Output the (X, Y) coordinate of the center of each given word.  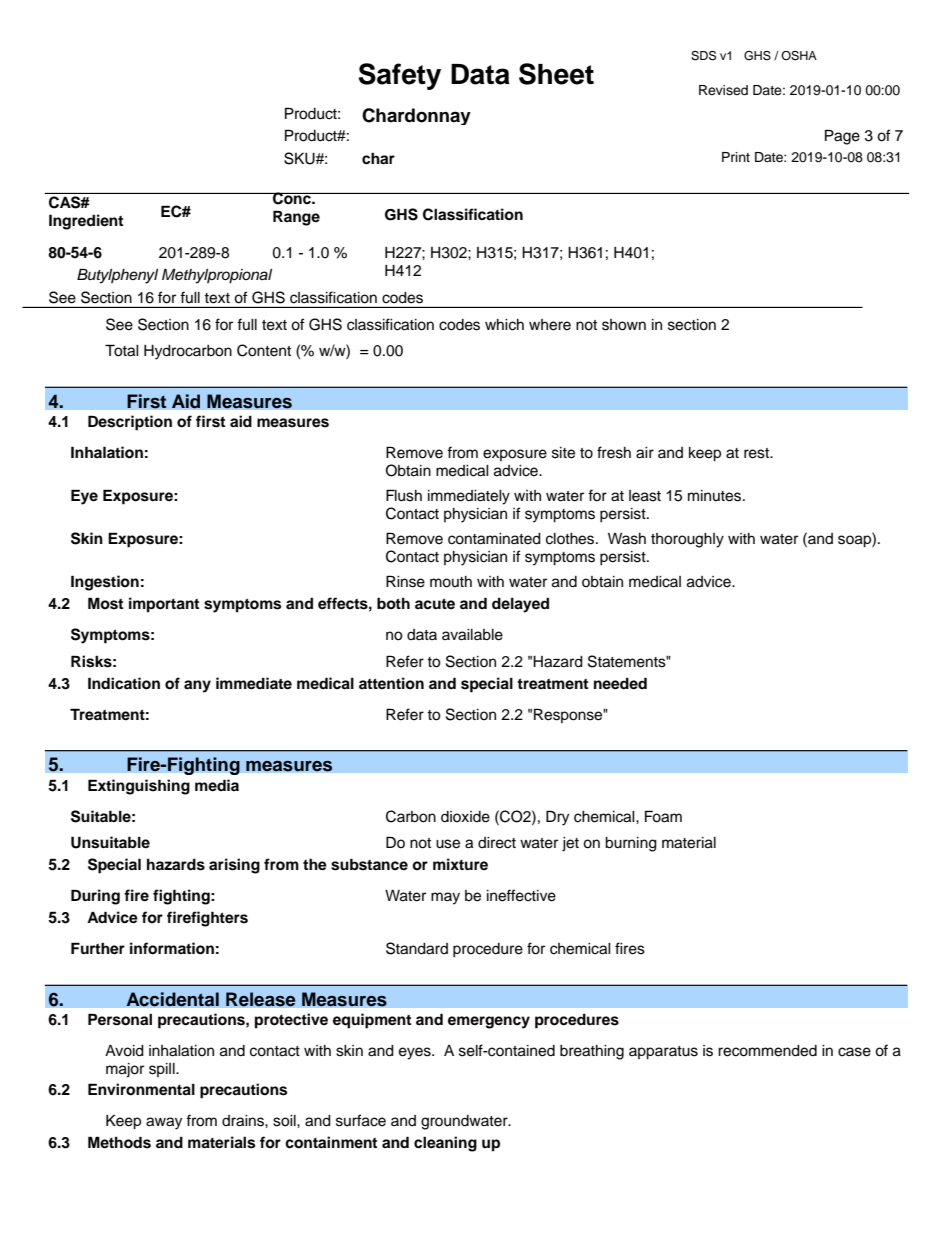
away (164, 1123)
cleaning (445, 1144)
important (164, 605)
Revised (723, 90)
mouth (451, 582)
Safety (399, 76)
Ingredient (86, 222)
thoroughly (687, 540)
